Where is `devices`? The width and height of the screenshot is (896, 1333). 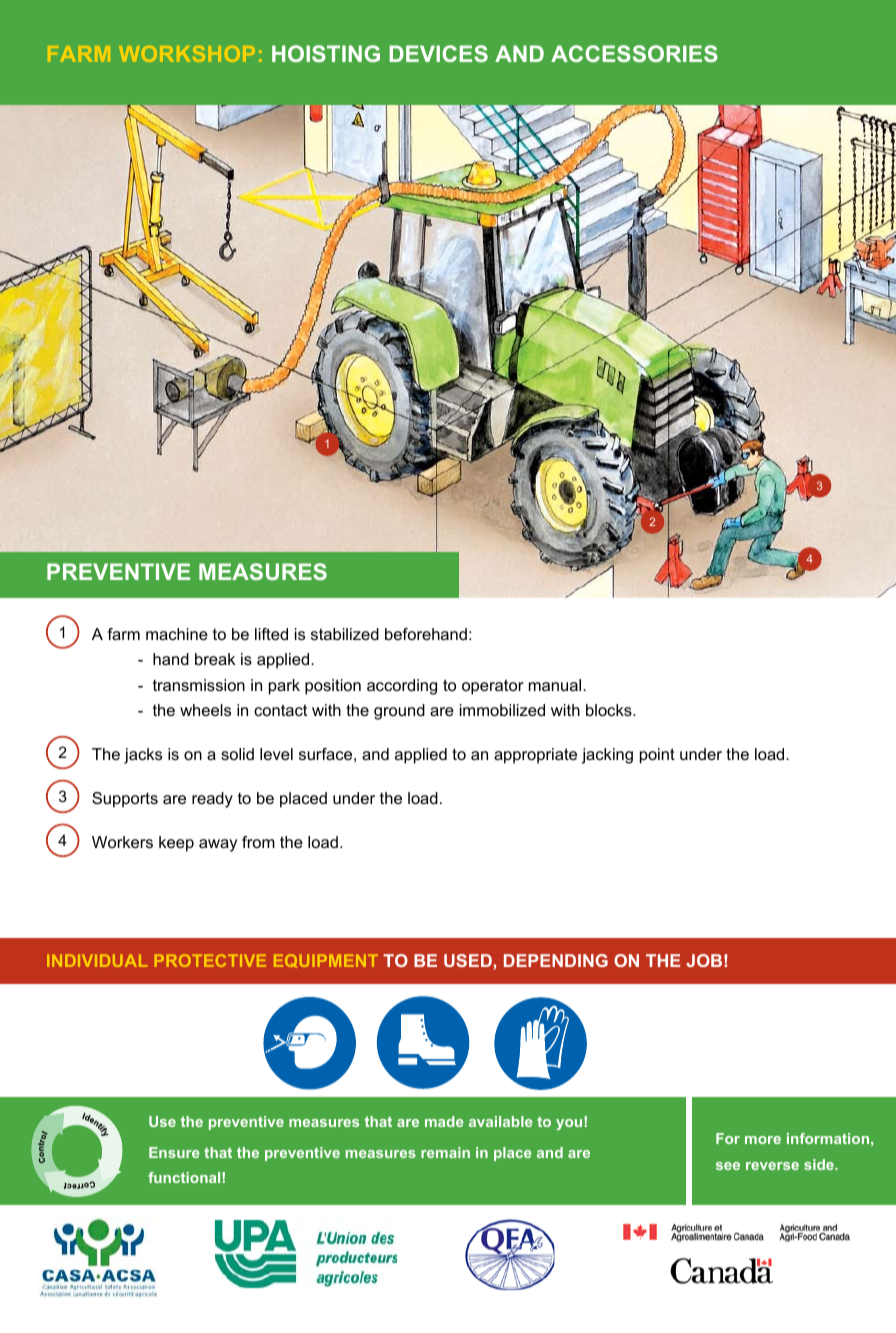
devices is located at coordinates (438, 53).
